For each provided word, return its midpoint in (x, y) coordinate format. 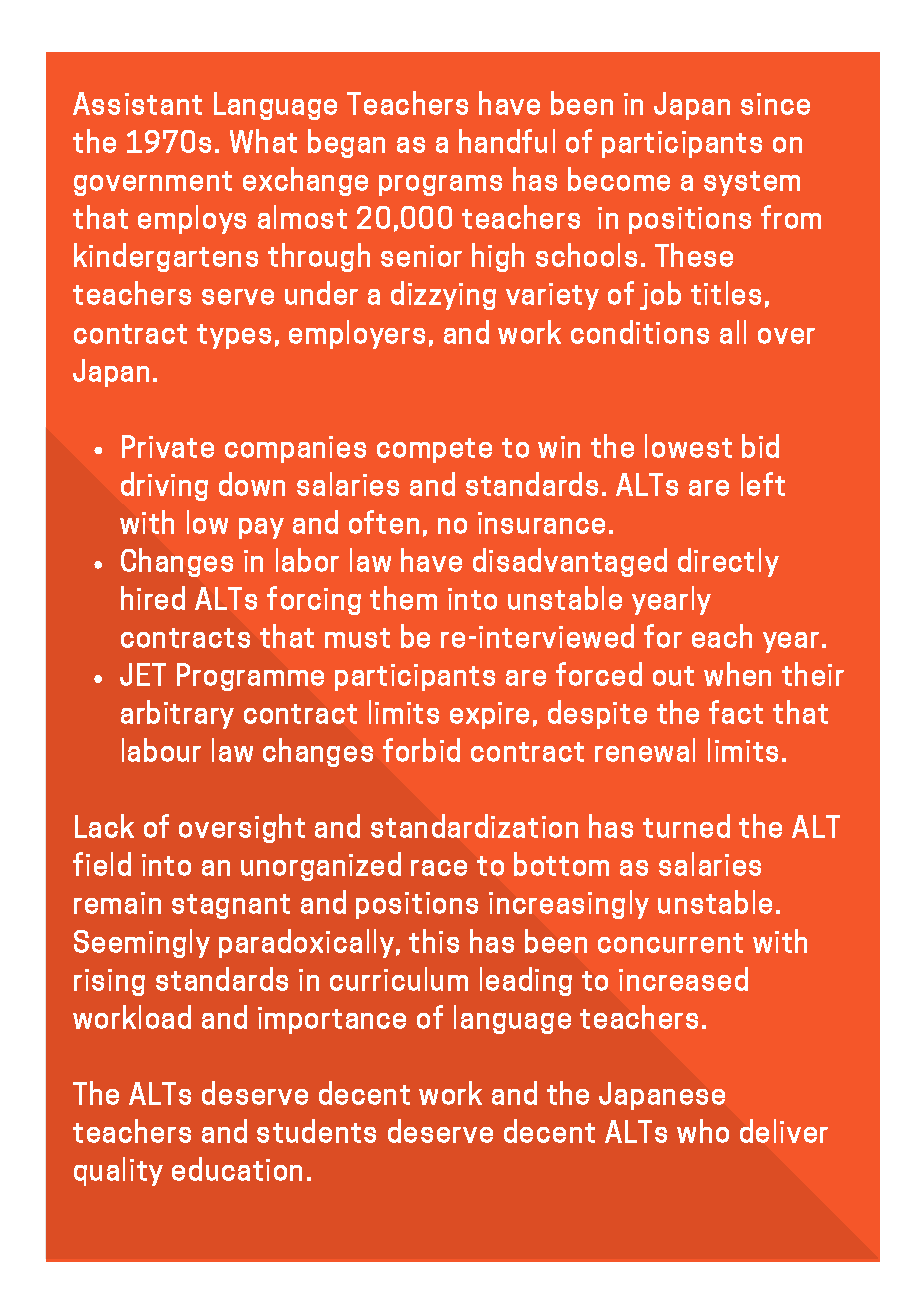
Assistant (137, 103)
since (775, 104)
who (703, 1131)
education (237, 1169)
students (316, 1131)
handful (507, 141)
